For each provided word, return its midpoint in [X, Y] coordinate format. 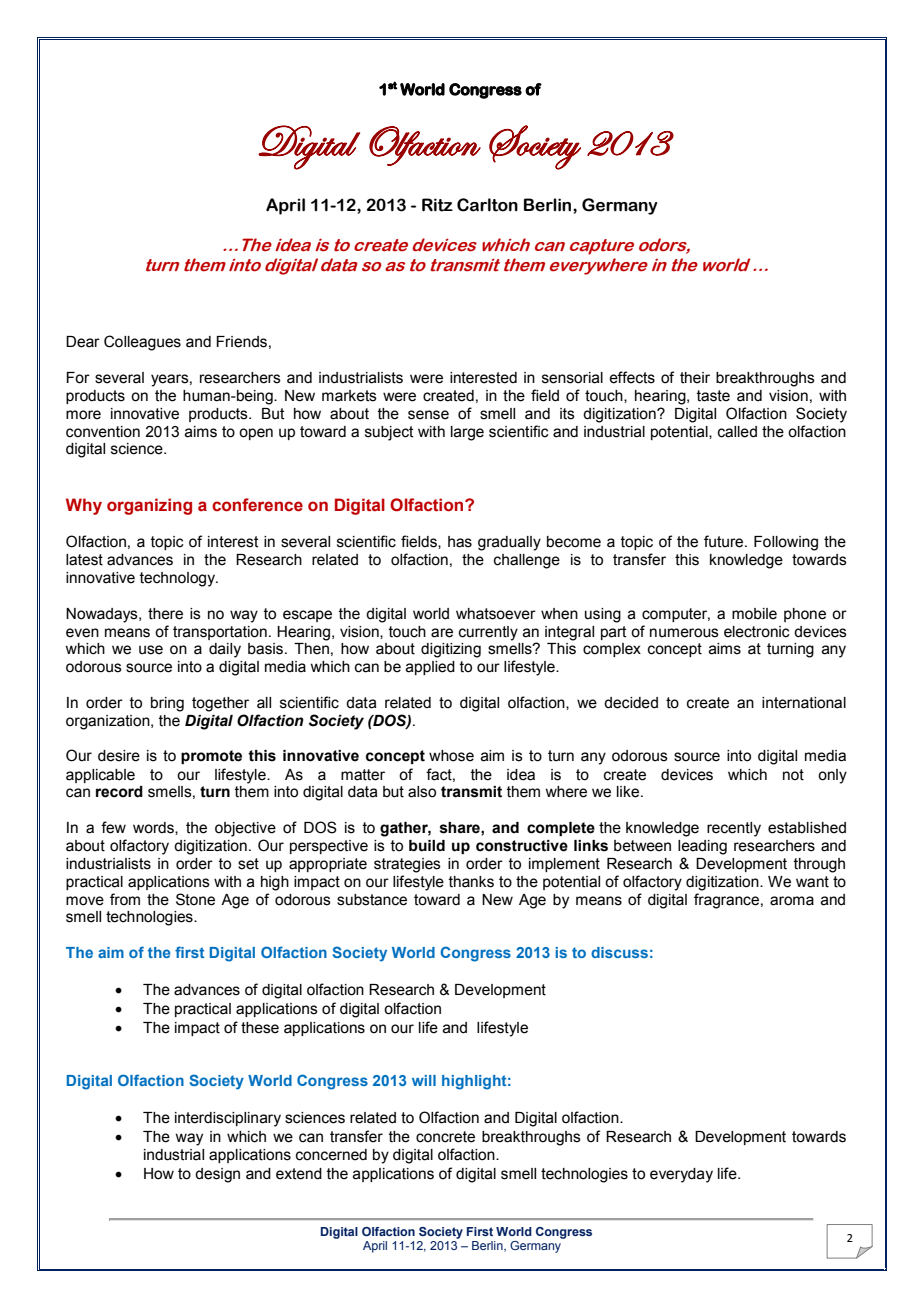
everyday [681, 1175]
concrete [445, 1137]
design [217, 1175]
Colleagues [142, 343]
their [695, 378]
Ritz [437, 205]
